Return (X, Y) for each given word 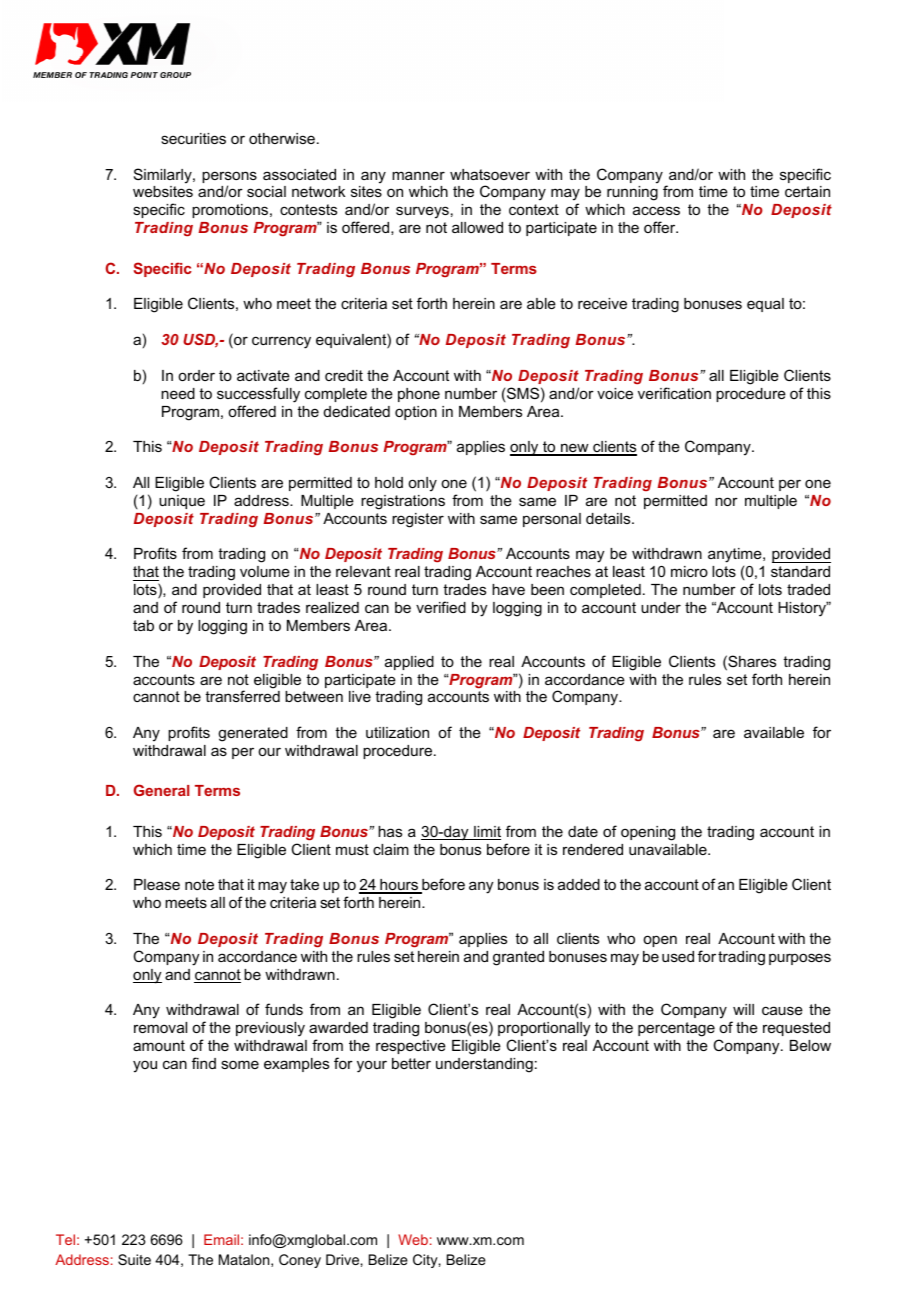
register (418, 520)
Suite (134, 1259)
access (656, 210)
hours (399, 886)
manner (418, 175)
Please (157, 884)
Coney (300, 1261)
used (678, 956)
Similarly (164, 176)
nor (726, 501)
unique (182, 502)
